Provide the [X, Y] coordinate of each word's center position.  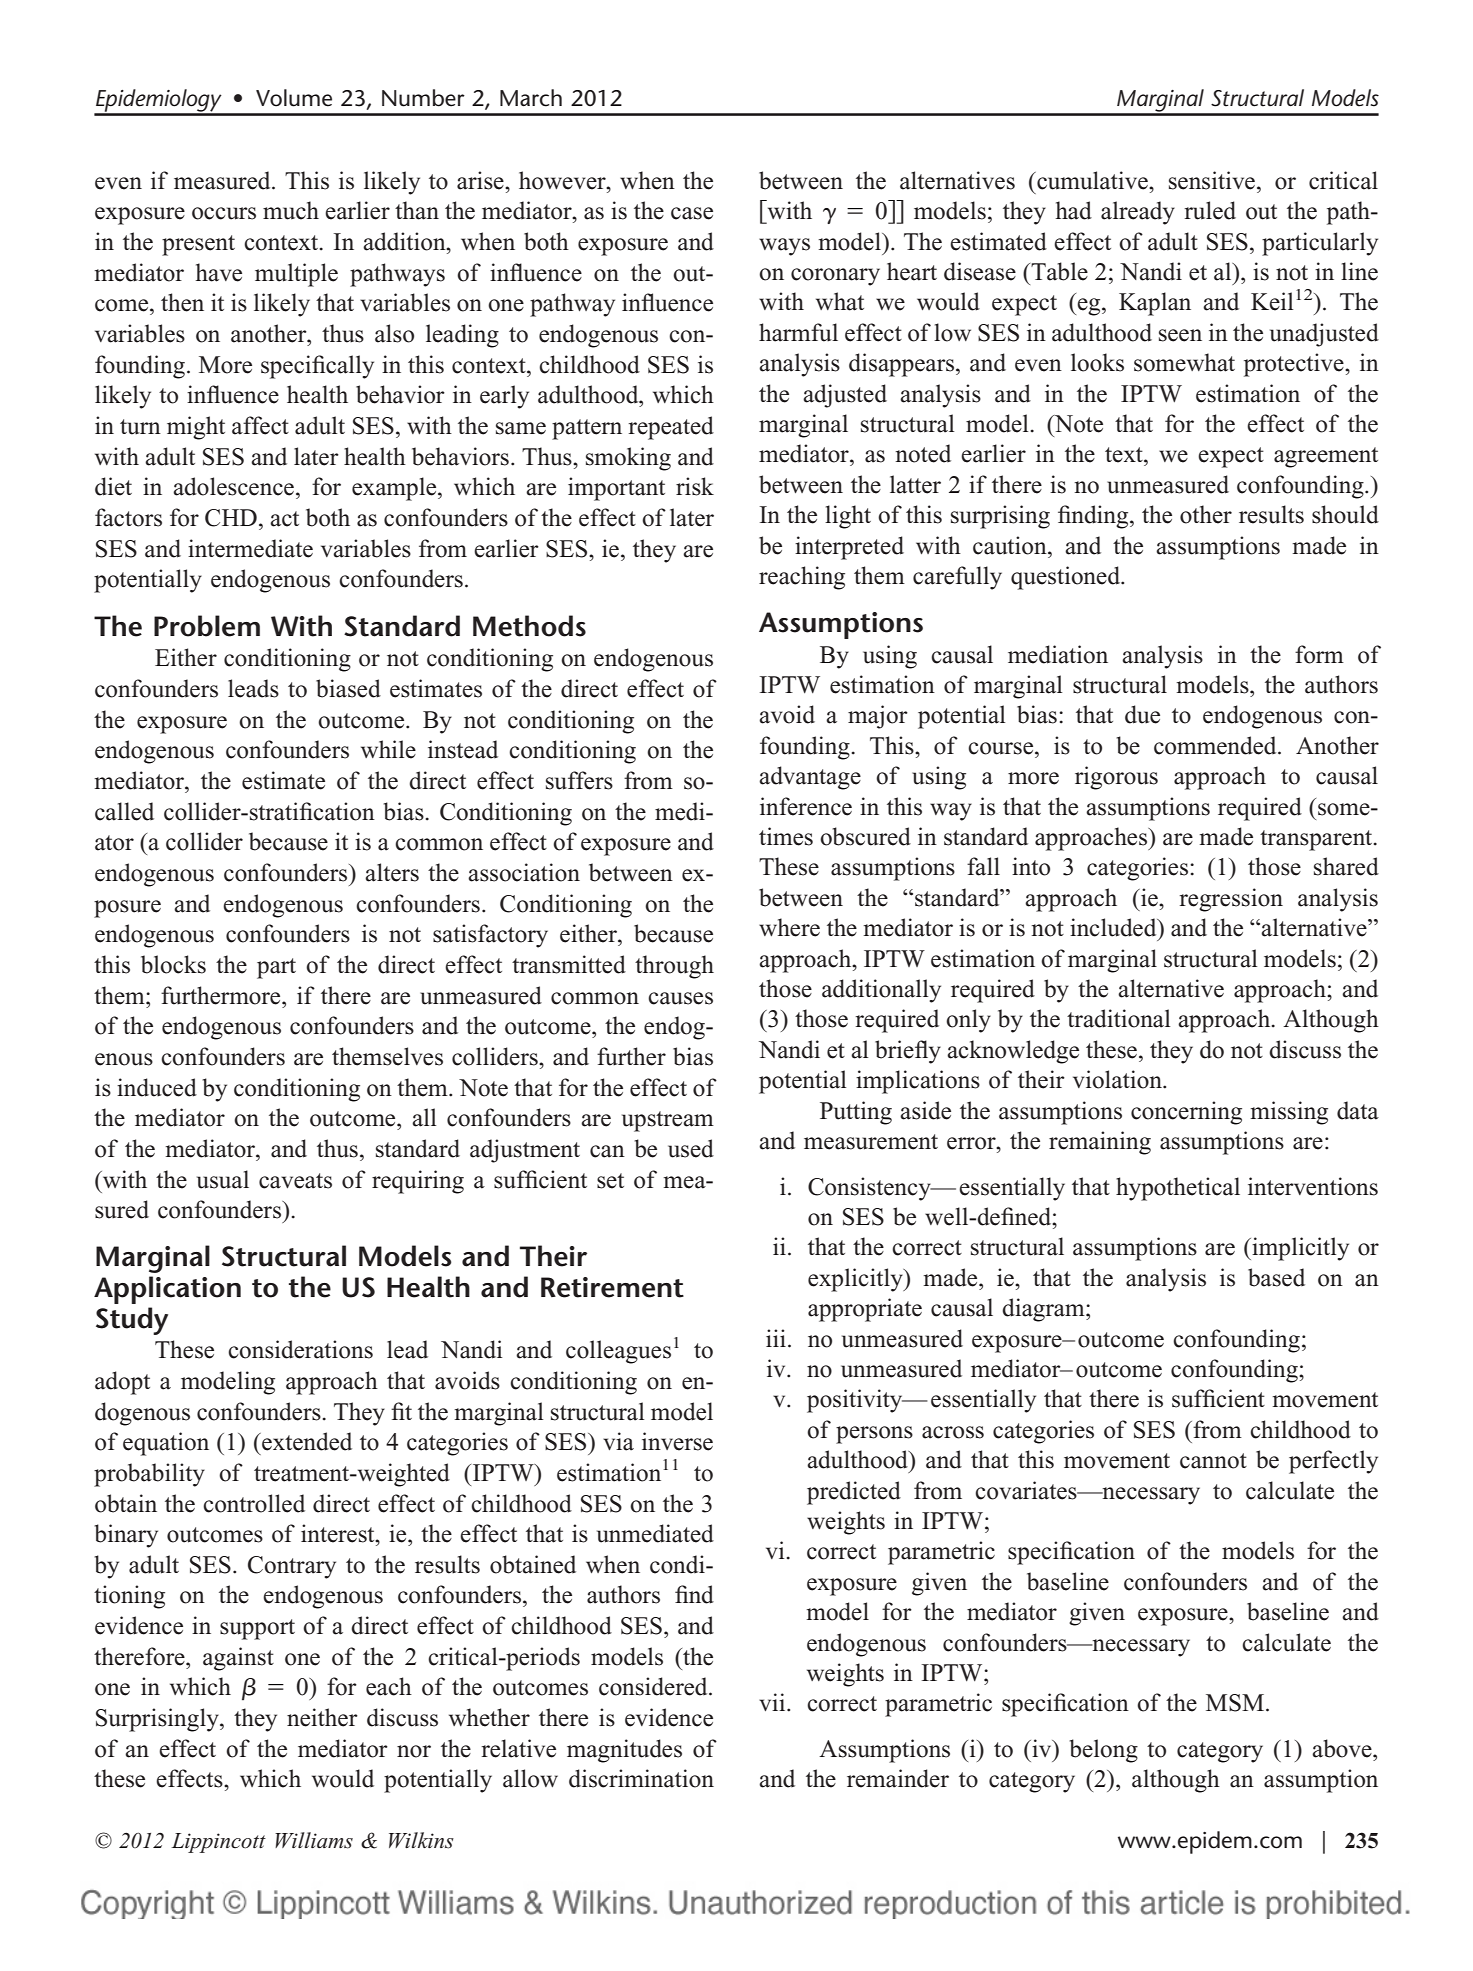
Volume [294, 98]
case [692, 213]
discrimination [641, 1778]
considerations [300, 1349]
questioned [1067, 578]
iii [776, 1338]
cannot [1213, 1461]
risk [695, 486]
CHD [231, 518]
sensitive [1212, 180]
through [674, 967]
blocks [173, 964]
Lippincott [218, 1843]
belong [1104, 1751]
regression [1231, 900]
